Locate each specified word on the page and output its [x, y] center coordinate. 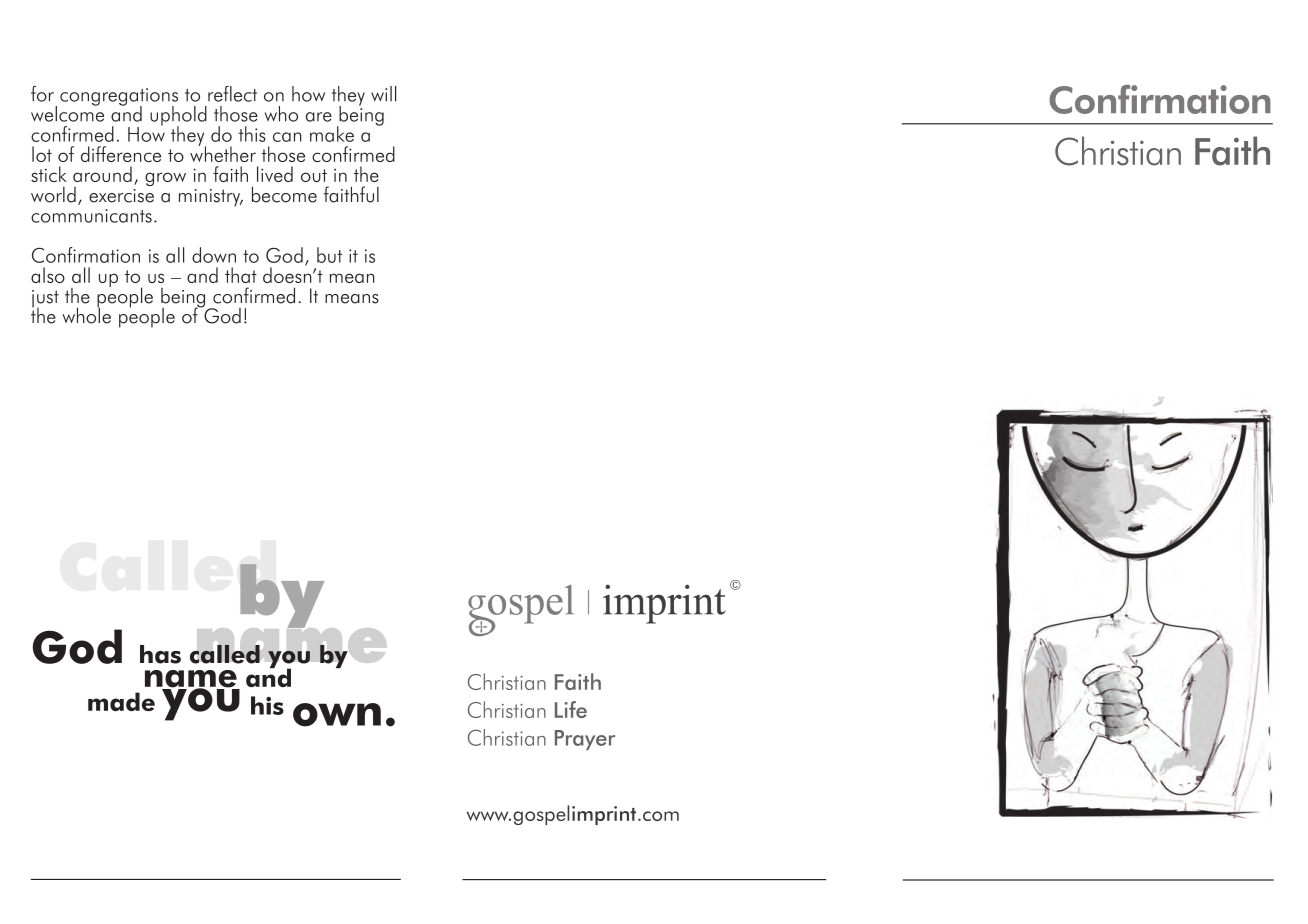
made [121, 701]
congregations [119, 98]
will [383, 94]
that [241, 275]
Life [571, 709]
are [319, 117]
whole [86, 314]
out [314, 175]
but [329, 255]
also [48, 275]
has [160, 654]
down [214, 255]
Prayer [585, 740]
